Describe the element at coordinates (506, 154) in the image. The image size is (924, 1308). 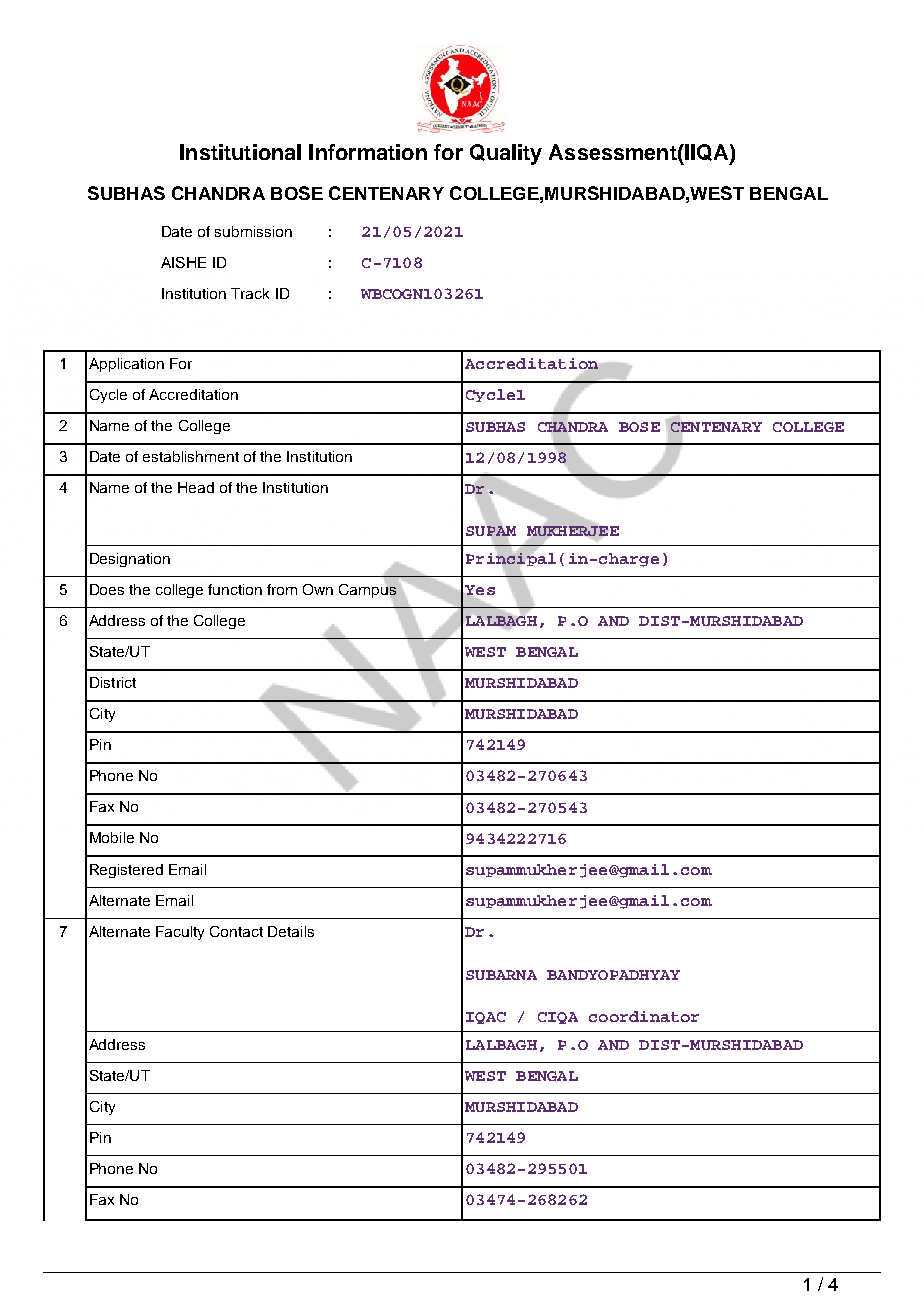
I see `Quality` at that location.
